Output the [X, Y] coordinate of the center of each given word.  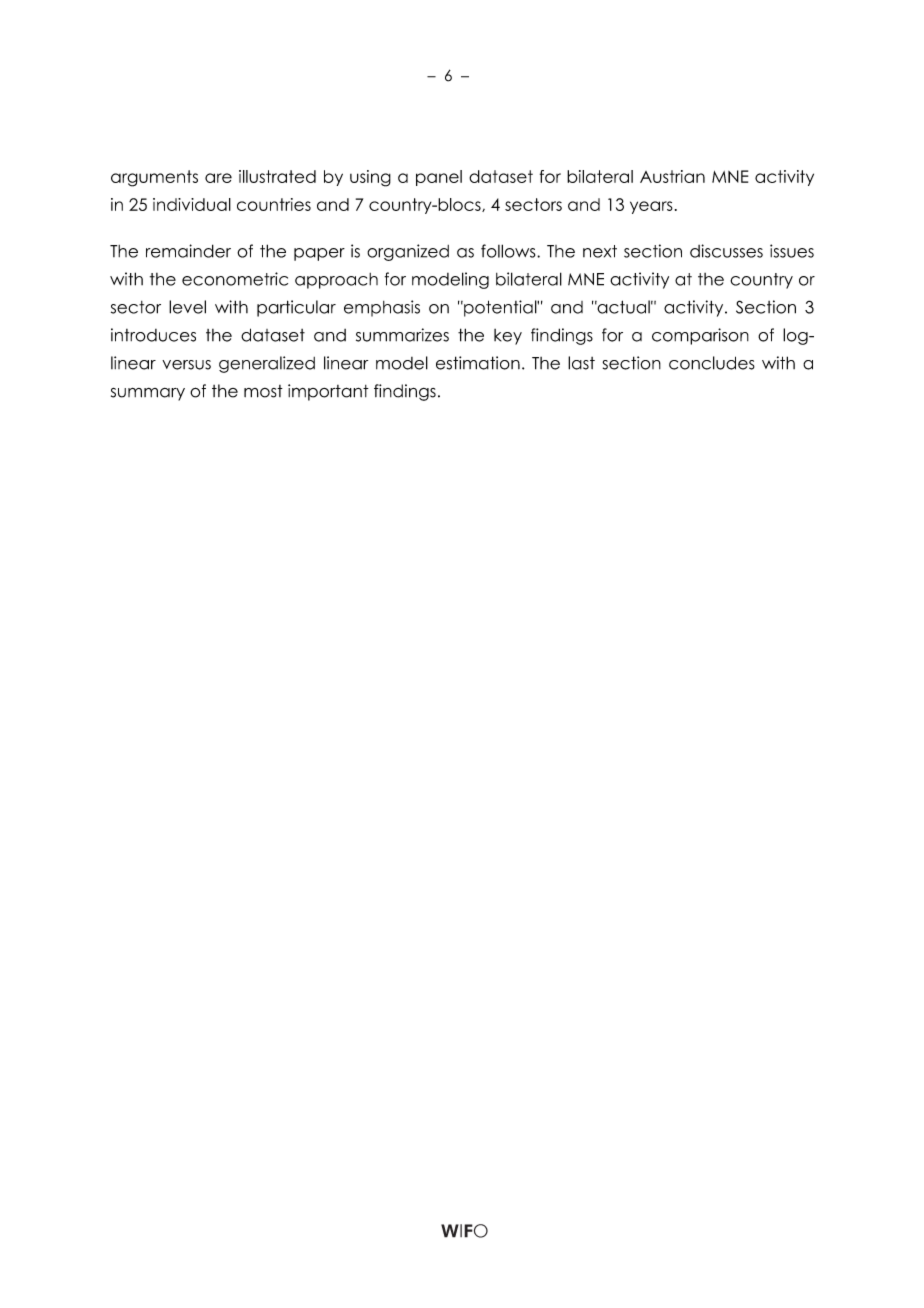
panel [439, 178]
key [508, 337]
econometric [235, 279]
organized [408, 252]
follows [509, 251]
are [218, 178]
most [263, 391]
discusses [726, 251]
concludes [712, 363]
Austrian [672, 176]
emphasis [382, 308]
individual [192, 204]
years [651, 207]
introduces [153, 335]
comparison [700, 336]
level [187, 307]
